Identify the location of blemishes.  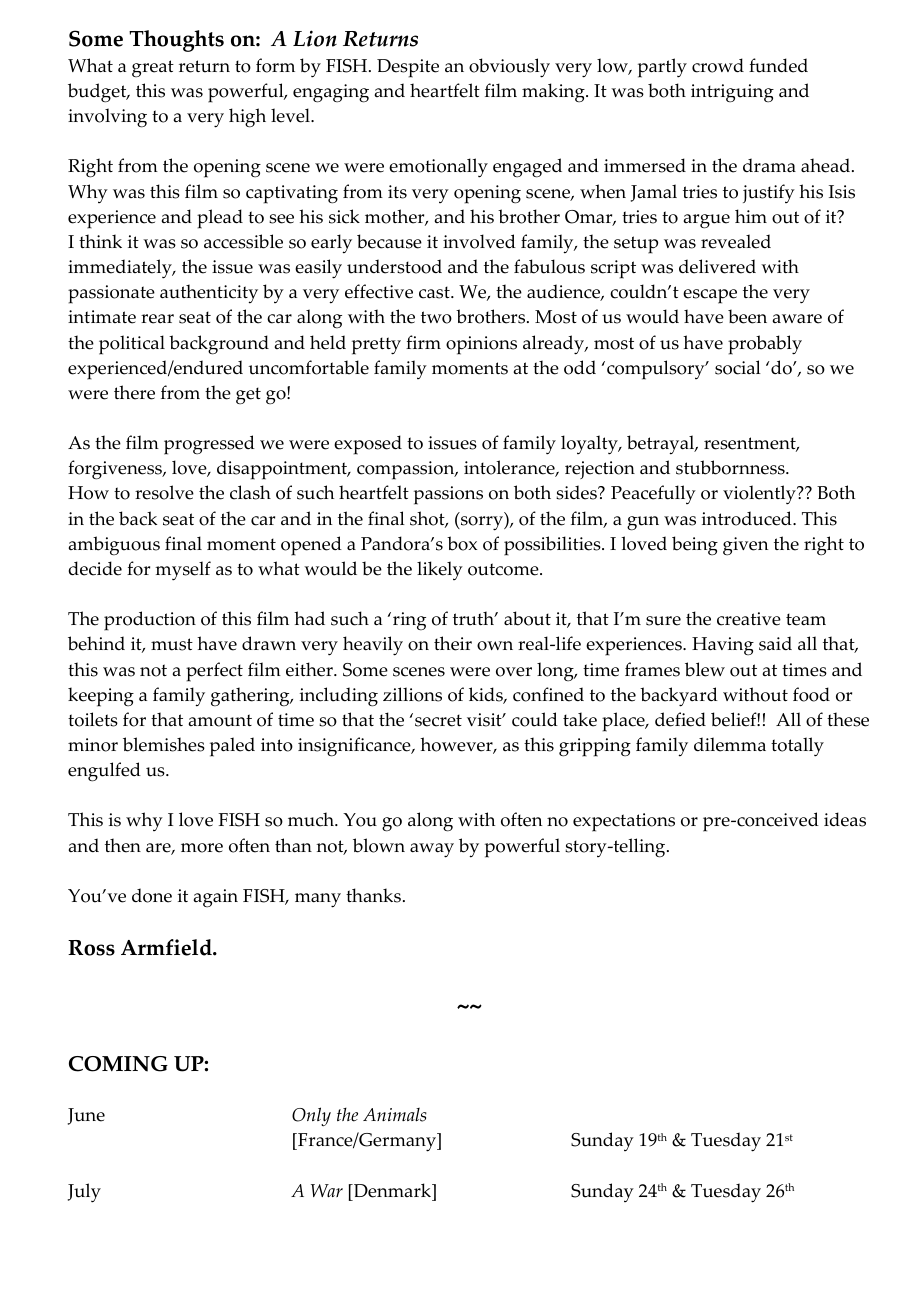
(164, 744).
